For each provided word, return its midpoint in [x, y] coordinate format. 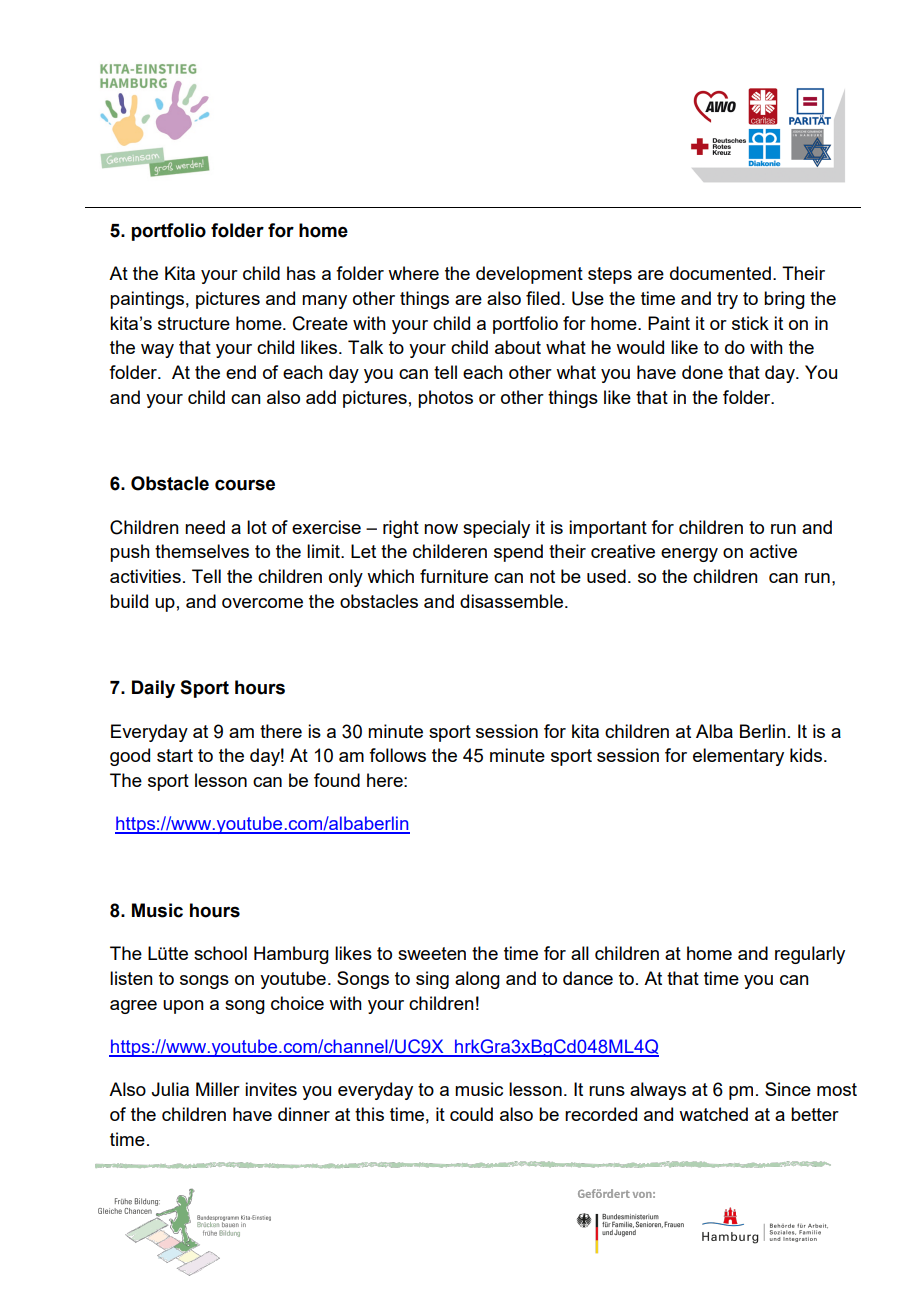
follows [397, 755]
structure [194, 323]
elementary [738, 757]
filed [543, 298]
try [727, 300]
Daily [153, 689]
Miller [218, 1089]
